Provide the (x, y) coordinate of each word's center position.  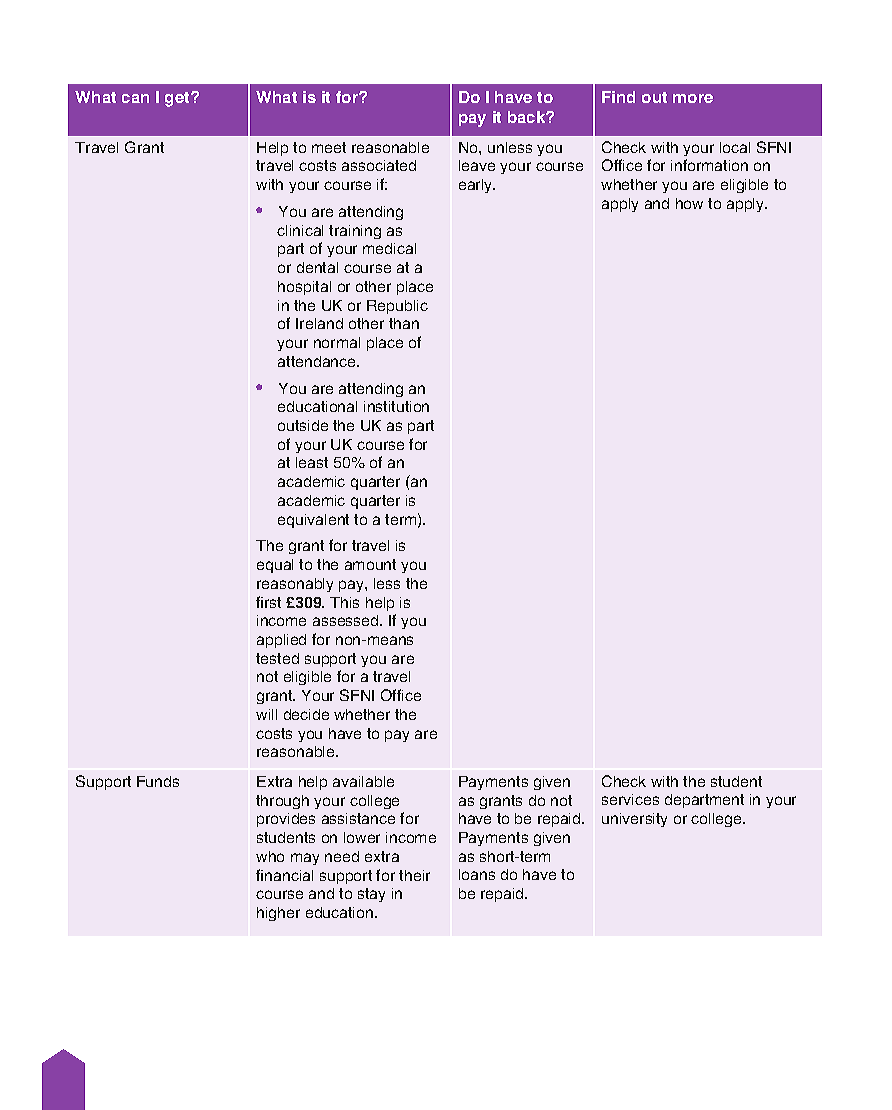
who (270, 856)
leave (477, 165)
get (178, 99)
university (634, 820)
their (414, 875)
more (693, 98)
